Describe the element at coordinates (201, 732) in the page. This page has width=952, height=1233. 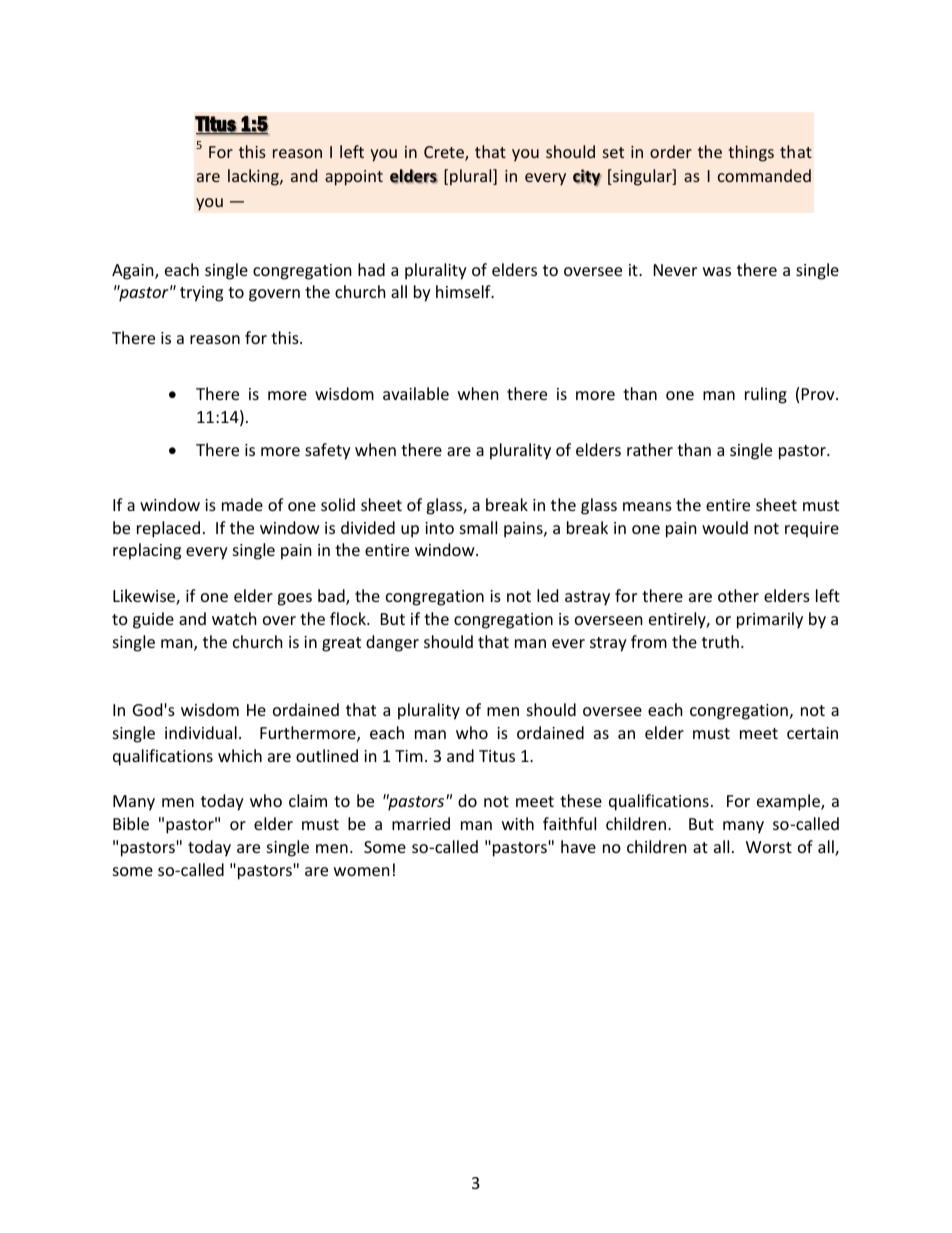
I see `individual` at that location.
